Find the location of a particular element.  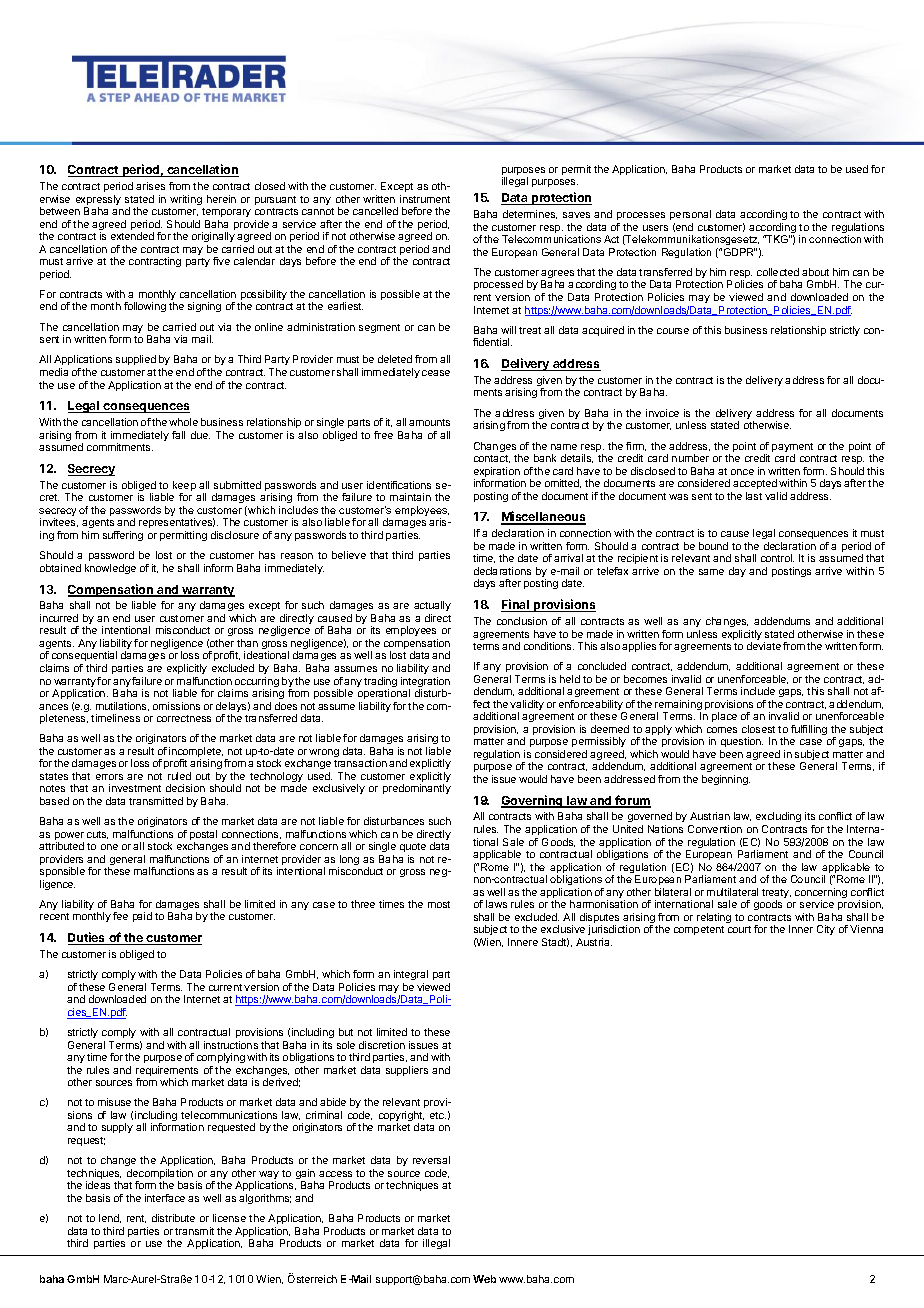

correctness is located at coordinates (184, 718).
